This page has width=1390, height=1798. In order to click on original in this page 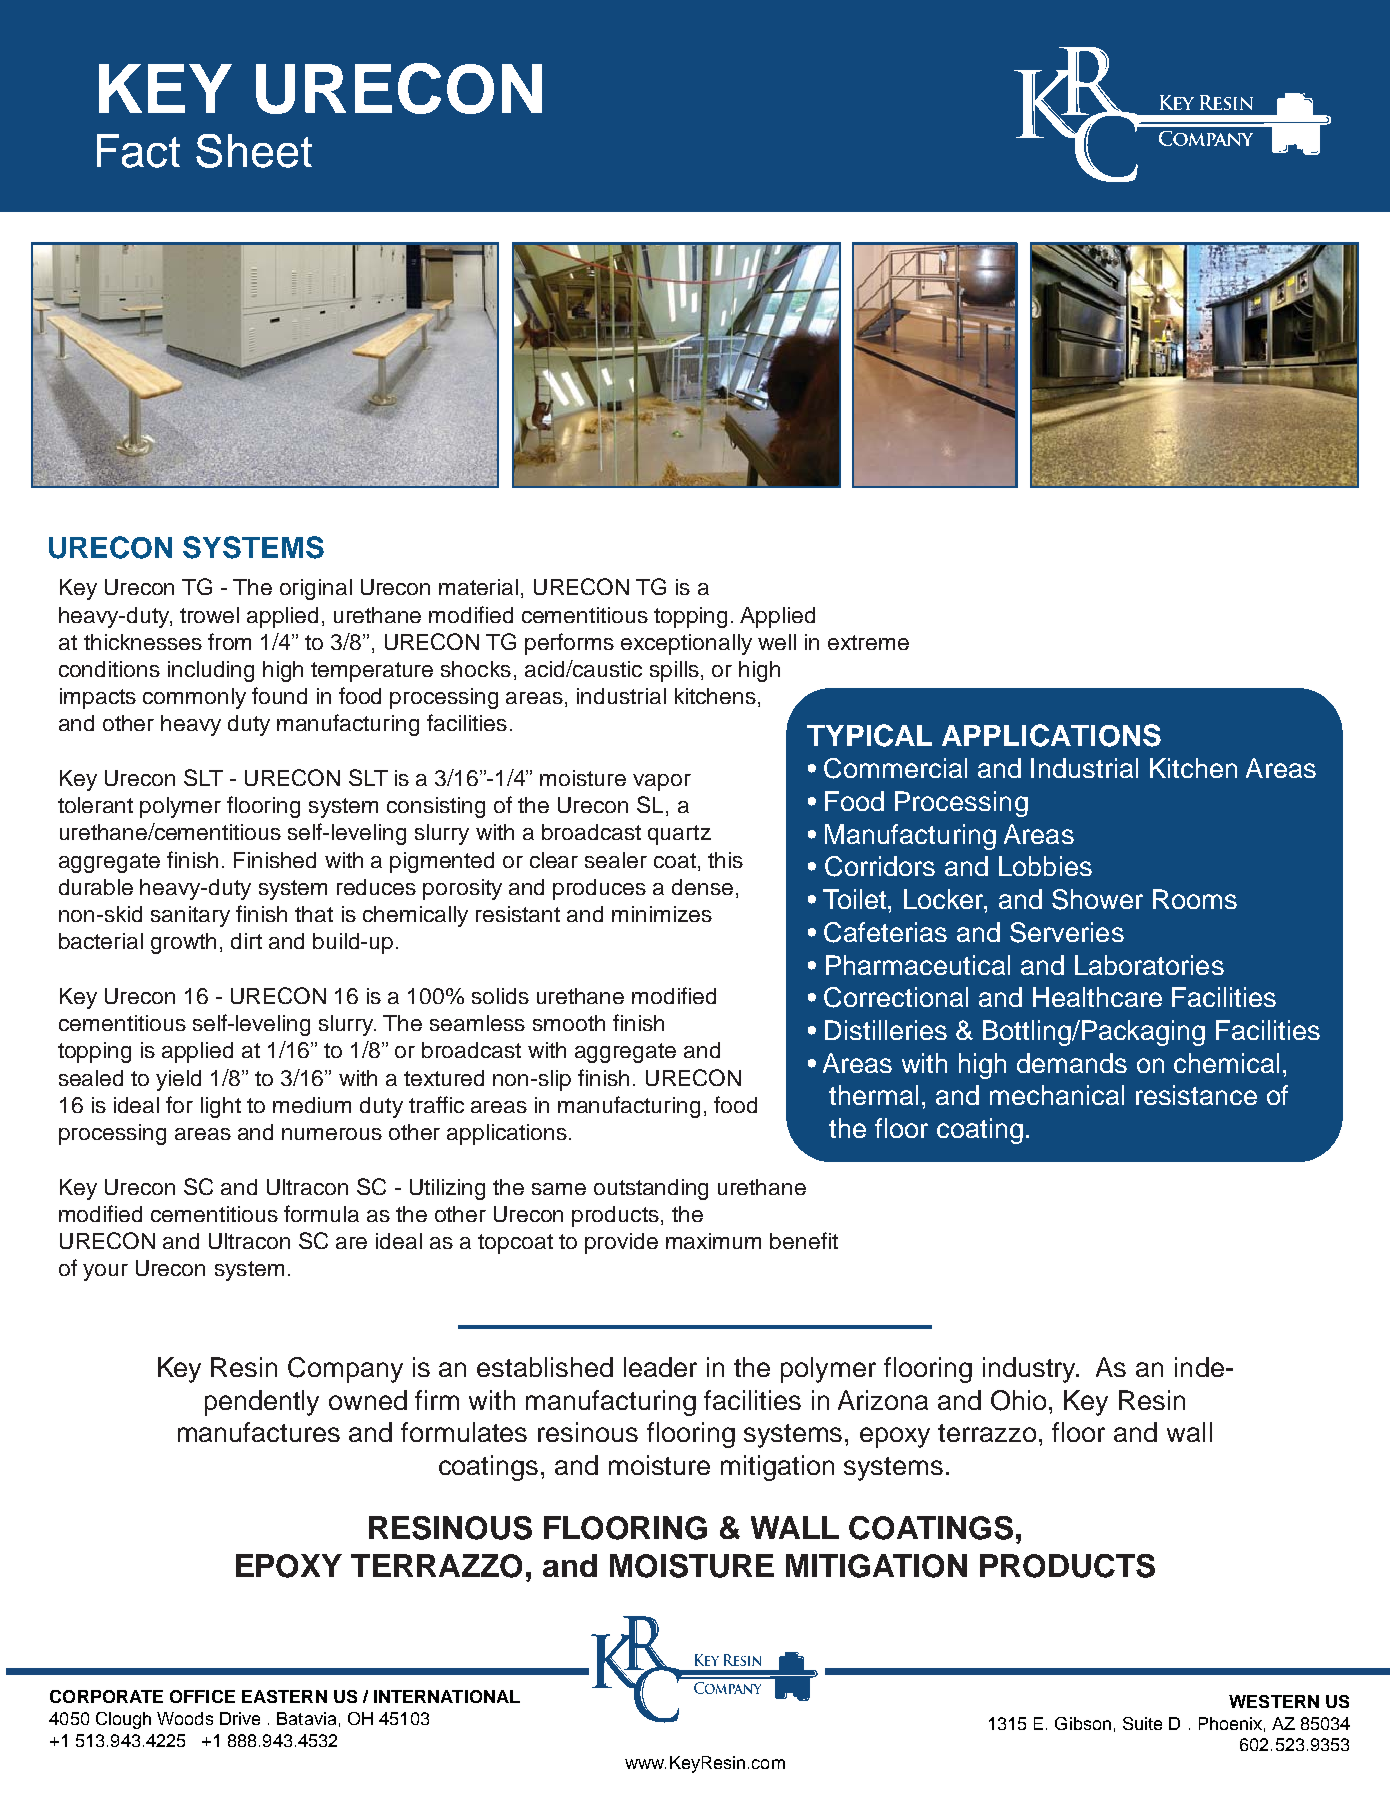, I will do `click(316, 589)`.
